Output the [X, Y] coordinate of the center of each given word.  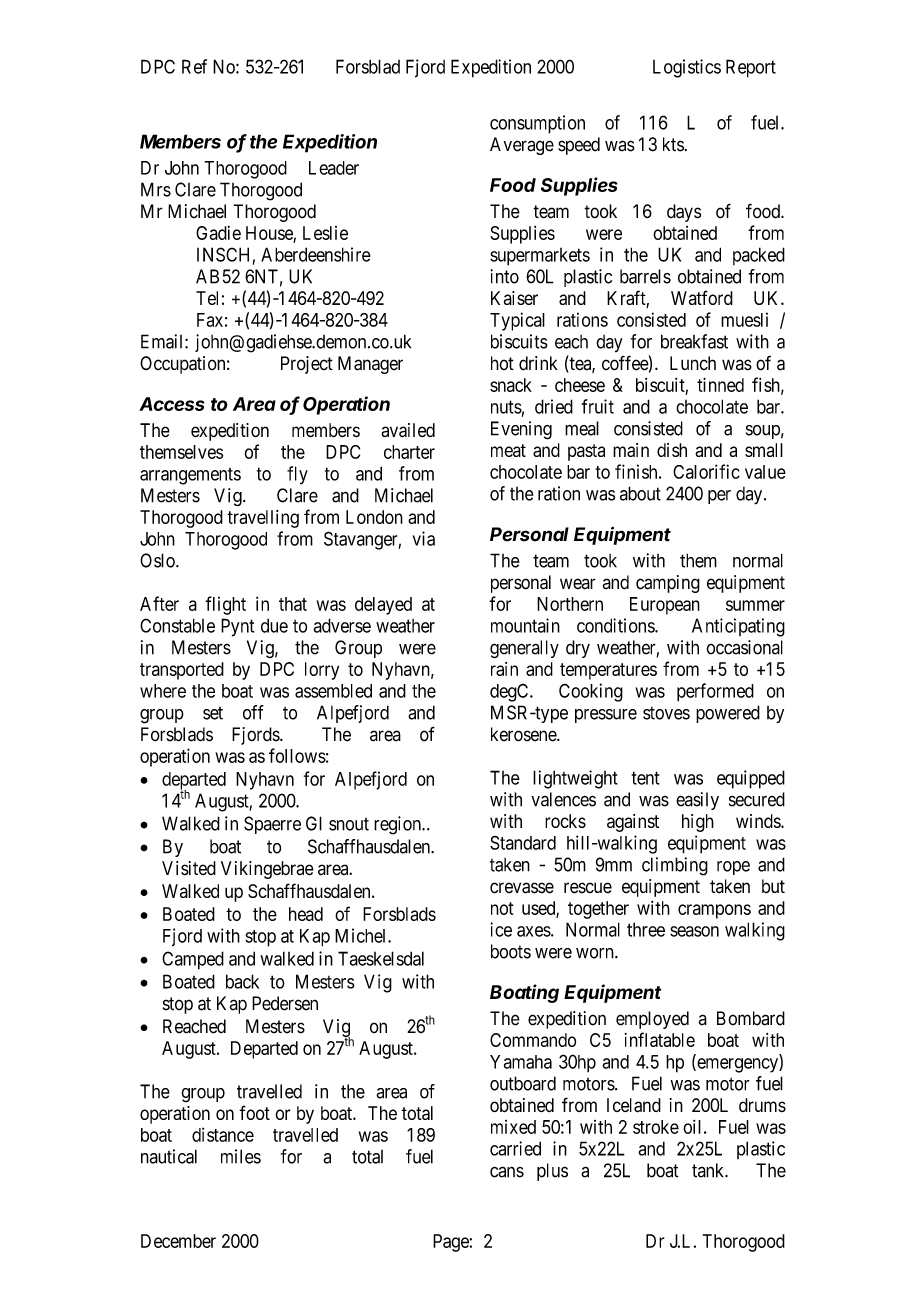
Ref [194, 66]
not [502, 908]
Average [522, 146]
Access [172, 404]
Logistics [687, 68]
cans [507, 1172]
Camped [193, 960]
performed [715, 692]
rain [504, 669]
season [694, 931]
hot [502, 363]
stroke [656, 1127]
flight [225, 605]
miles [241, 1156]
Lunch [693, 363]
